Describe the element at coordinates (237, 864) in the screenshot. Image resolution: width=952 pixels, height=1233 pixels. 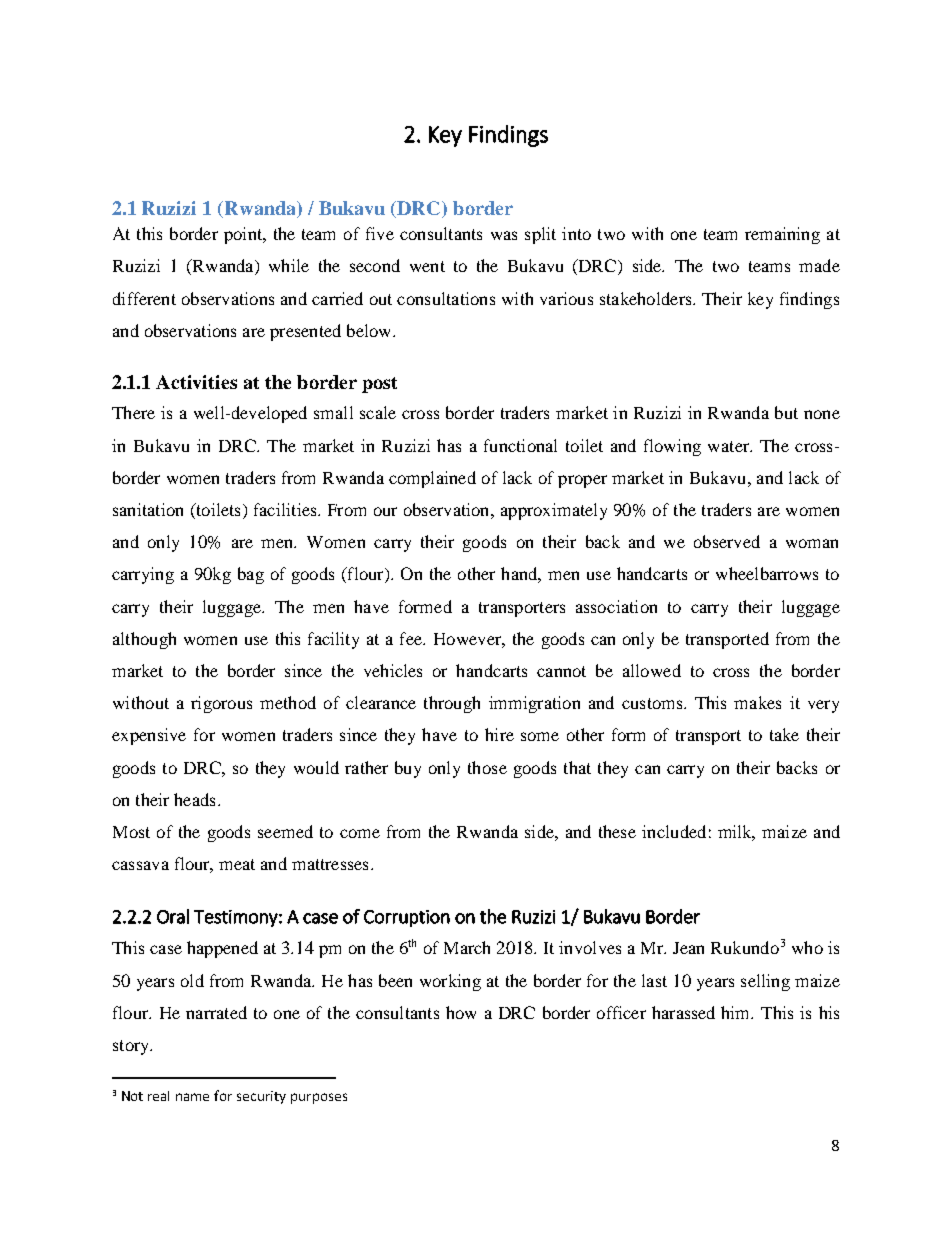
I see `meat` at that location.
